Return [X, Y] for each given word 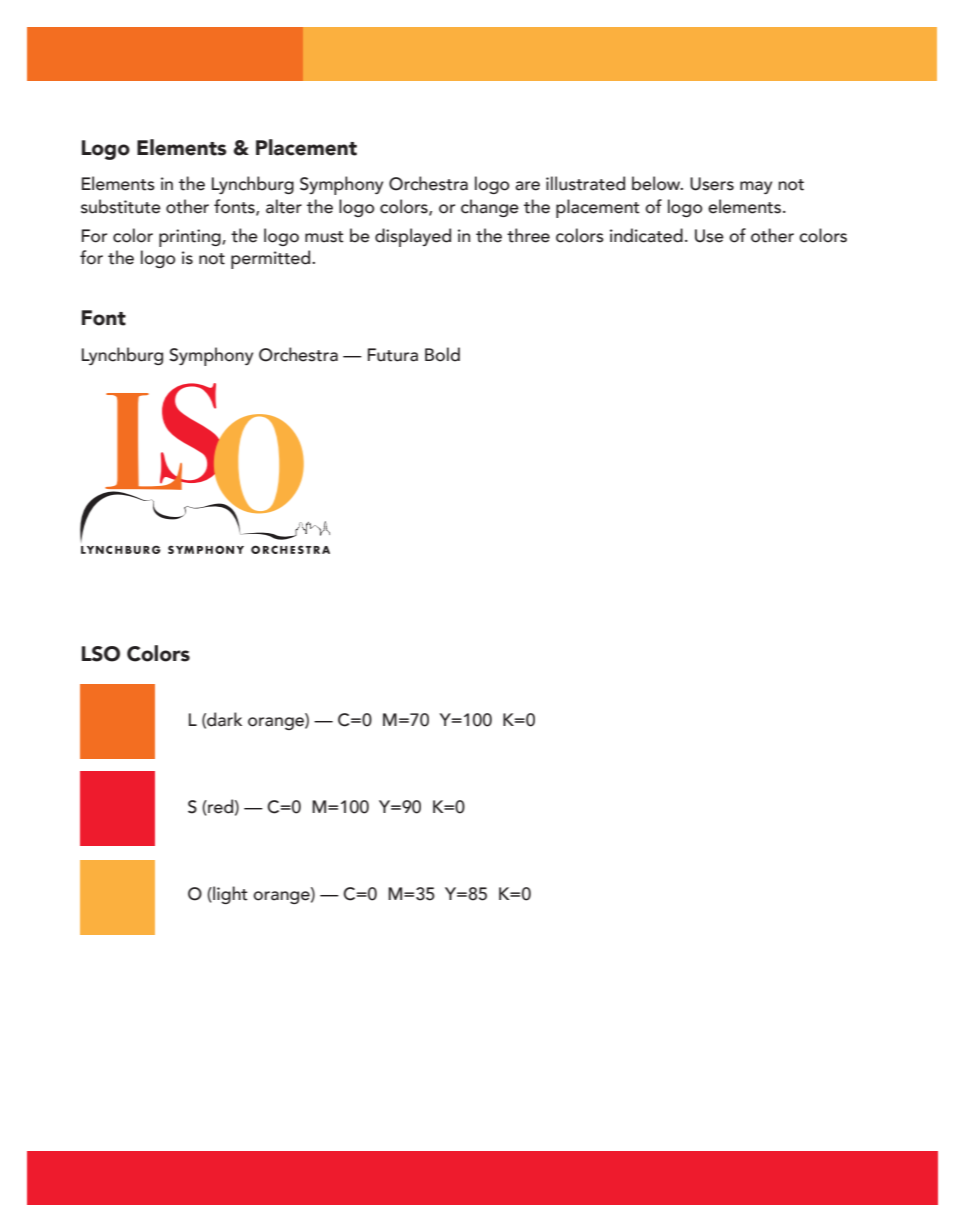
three [528, 235]
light [229, 895]
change [490, 208]
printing [191, 238]
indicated [646, 235]
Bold [442, 354]
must [324, 237]
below [657, 183]
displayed [413, 237]
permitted [272, 259]
